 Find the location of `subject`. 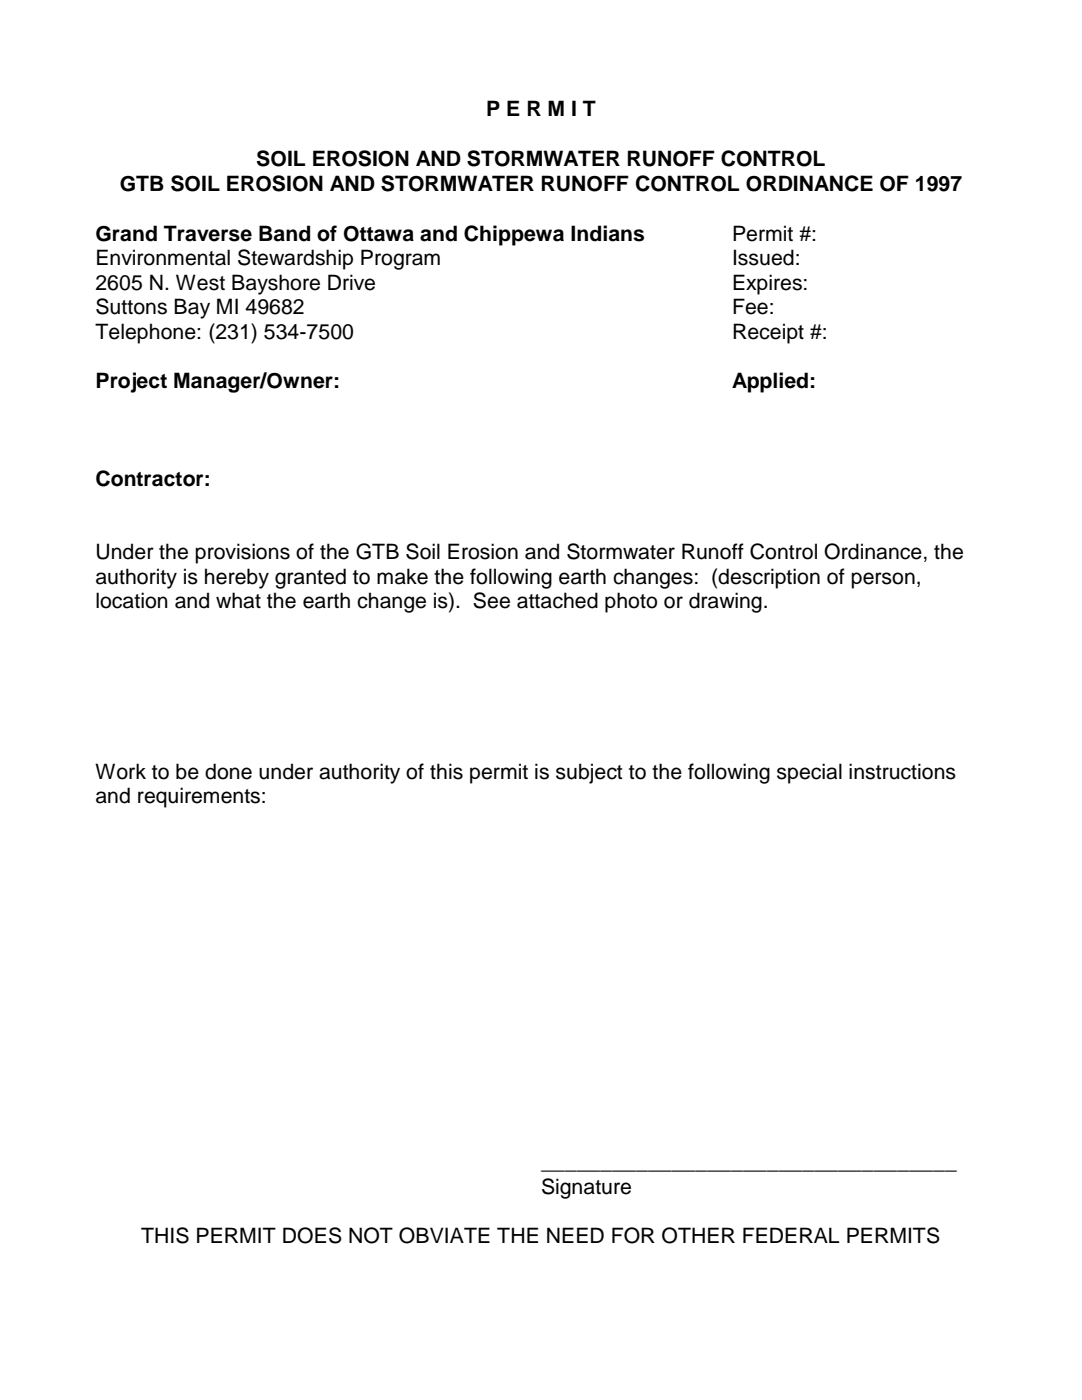

subject is located at coordinates (589, 773).
